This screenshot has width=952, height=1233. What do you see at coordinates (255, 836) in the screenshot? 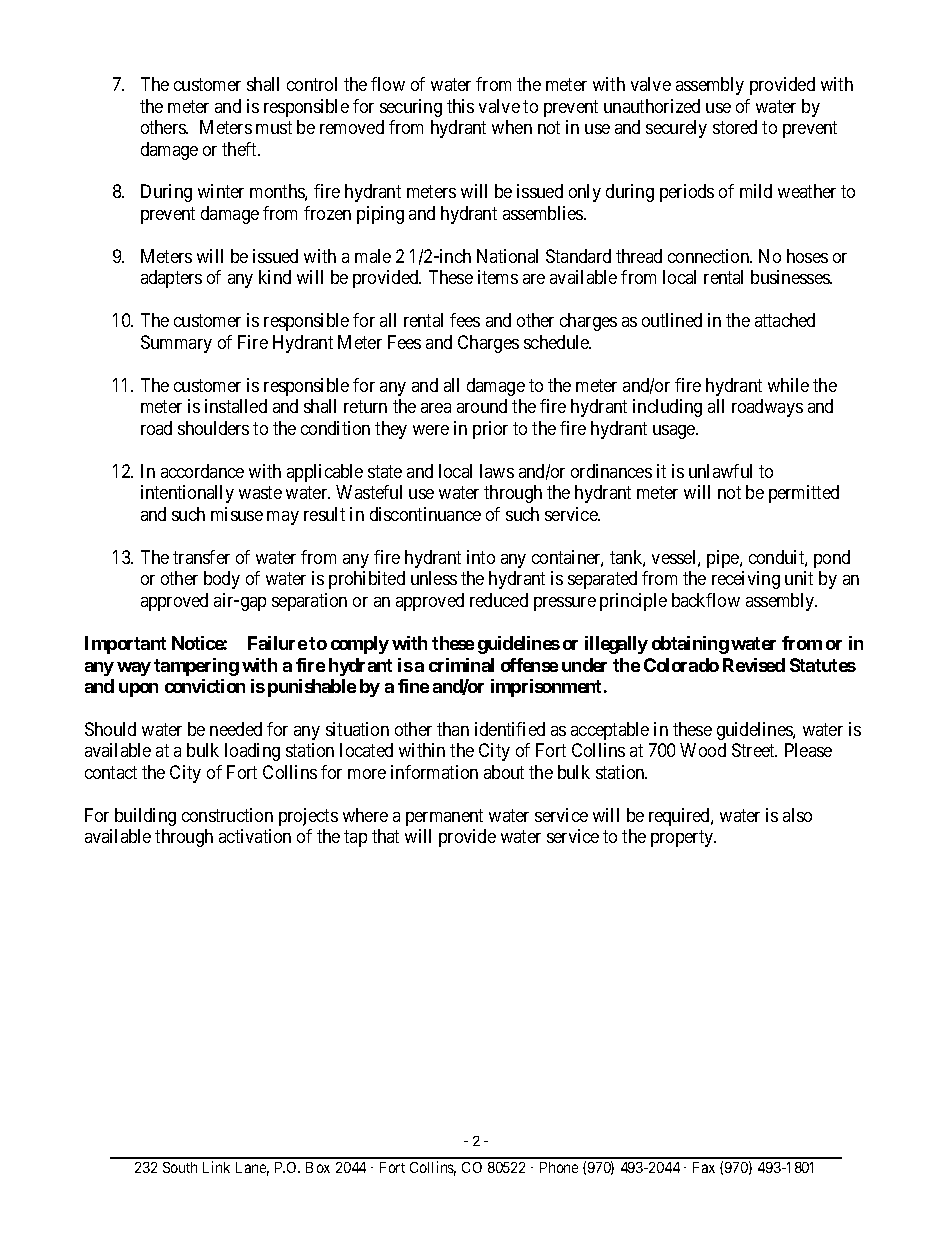
I see `activation` at bounding box center [255, 836].
